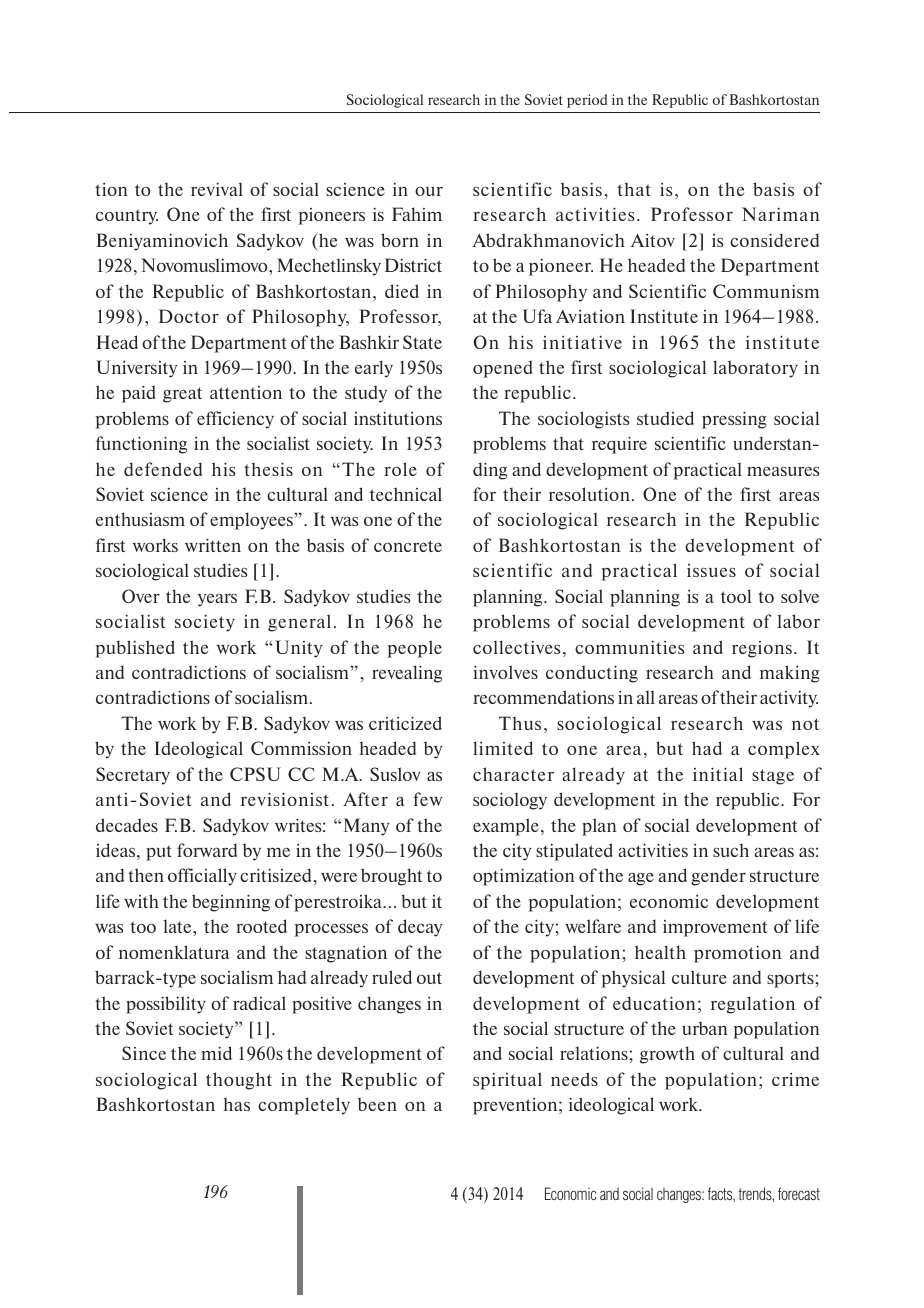  What do you see at coordinates (502, 369) in the document?
I see `opened` at bounding box center [502, 369].
